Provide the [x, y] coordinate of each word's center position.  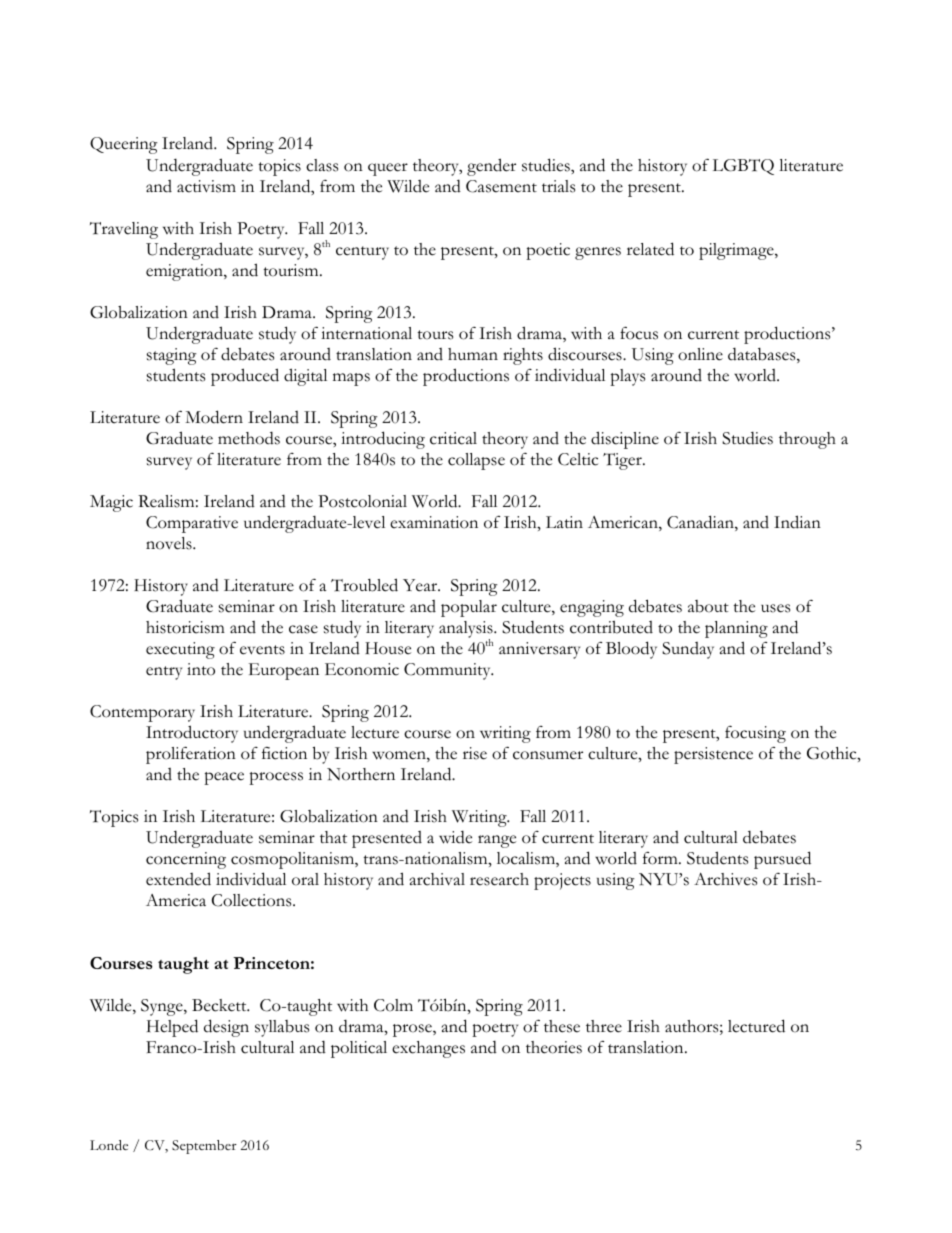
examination [434, 522]
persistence [713, 755]
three [604, 1026]
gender [491, 167]
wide [455, 837]
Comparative [192, 524]
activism [206, 186]
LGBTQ [743, 167]
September [204, 1147]
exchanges [428, 1049]
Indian [797, 522]
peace [224, 778]
